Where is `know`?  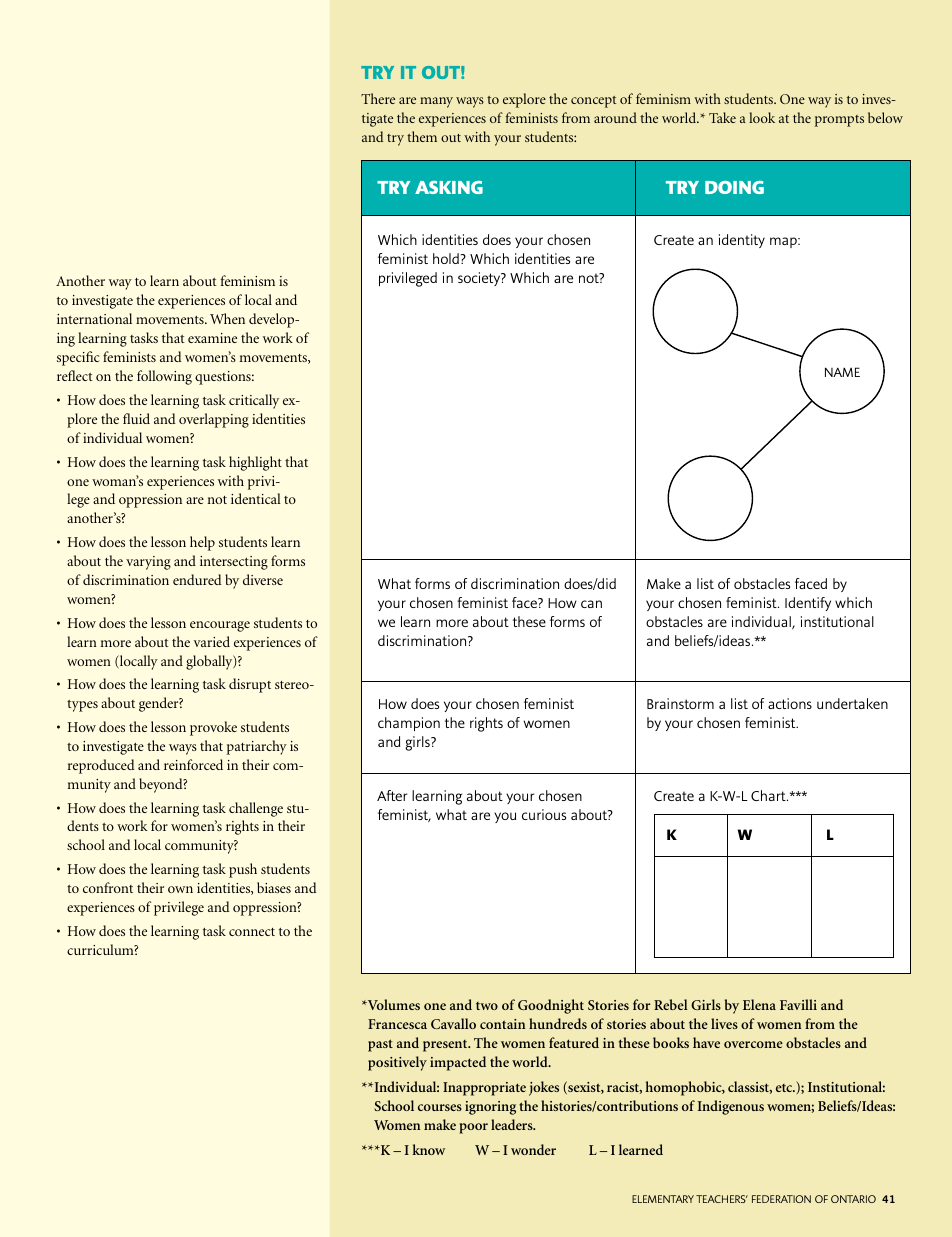 know is located at coordinates (428, 1149).
